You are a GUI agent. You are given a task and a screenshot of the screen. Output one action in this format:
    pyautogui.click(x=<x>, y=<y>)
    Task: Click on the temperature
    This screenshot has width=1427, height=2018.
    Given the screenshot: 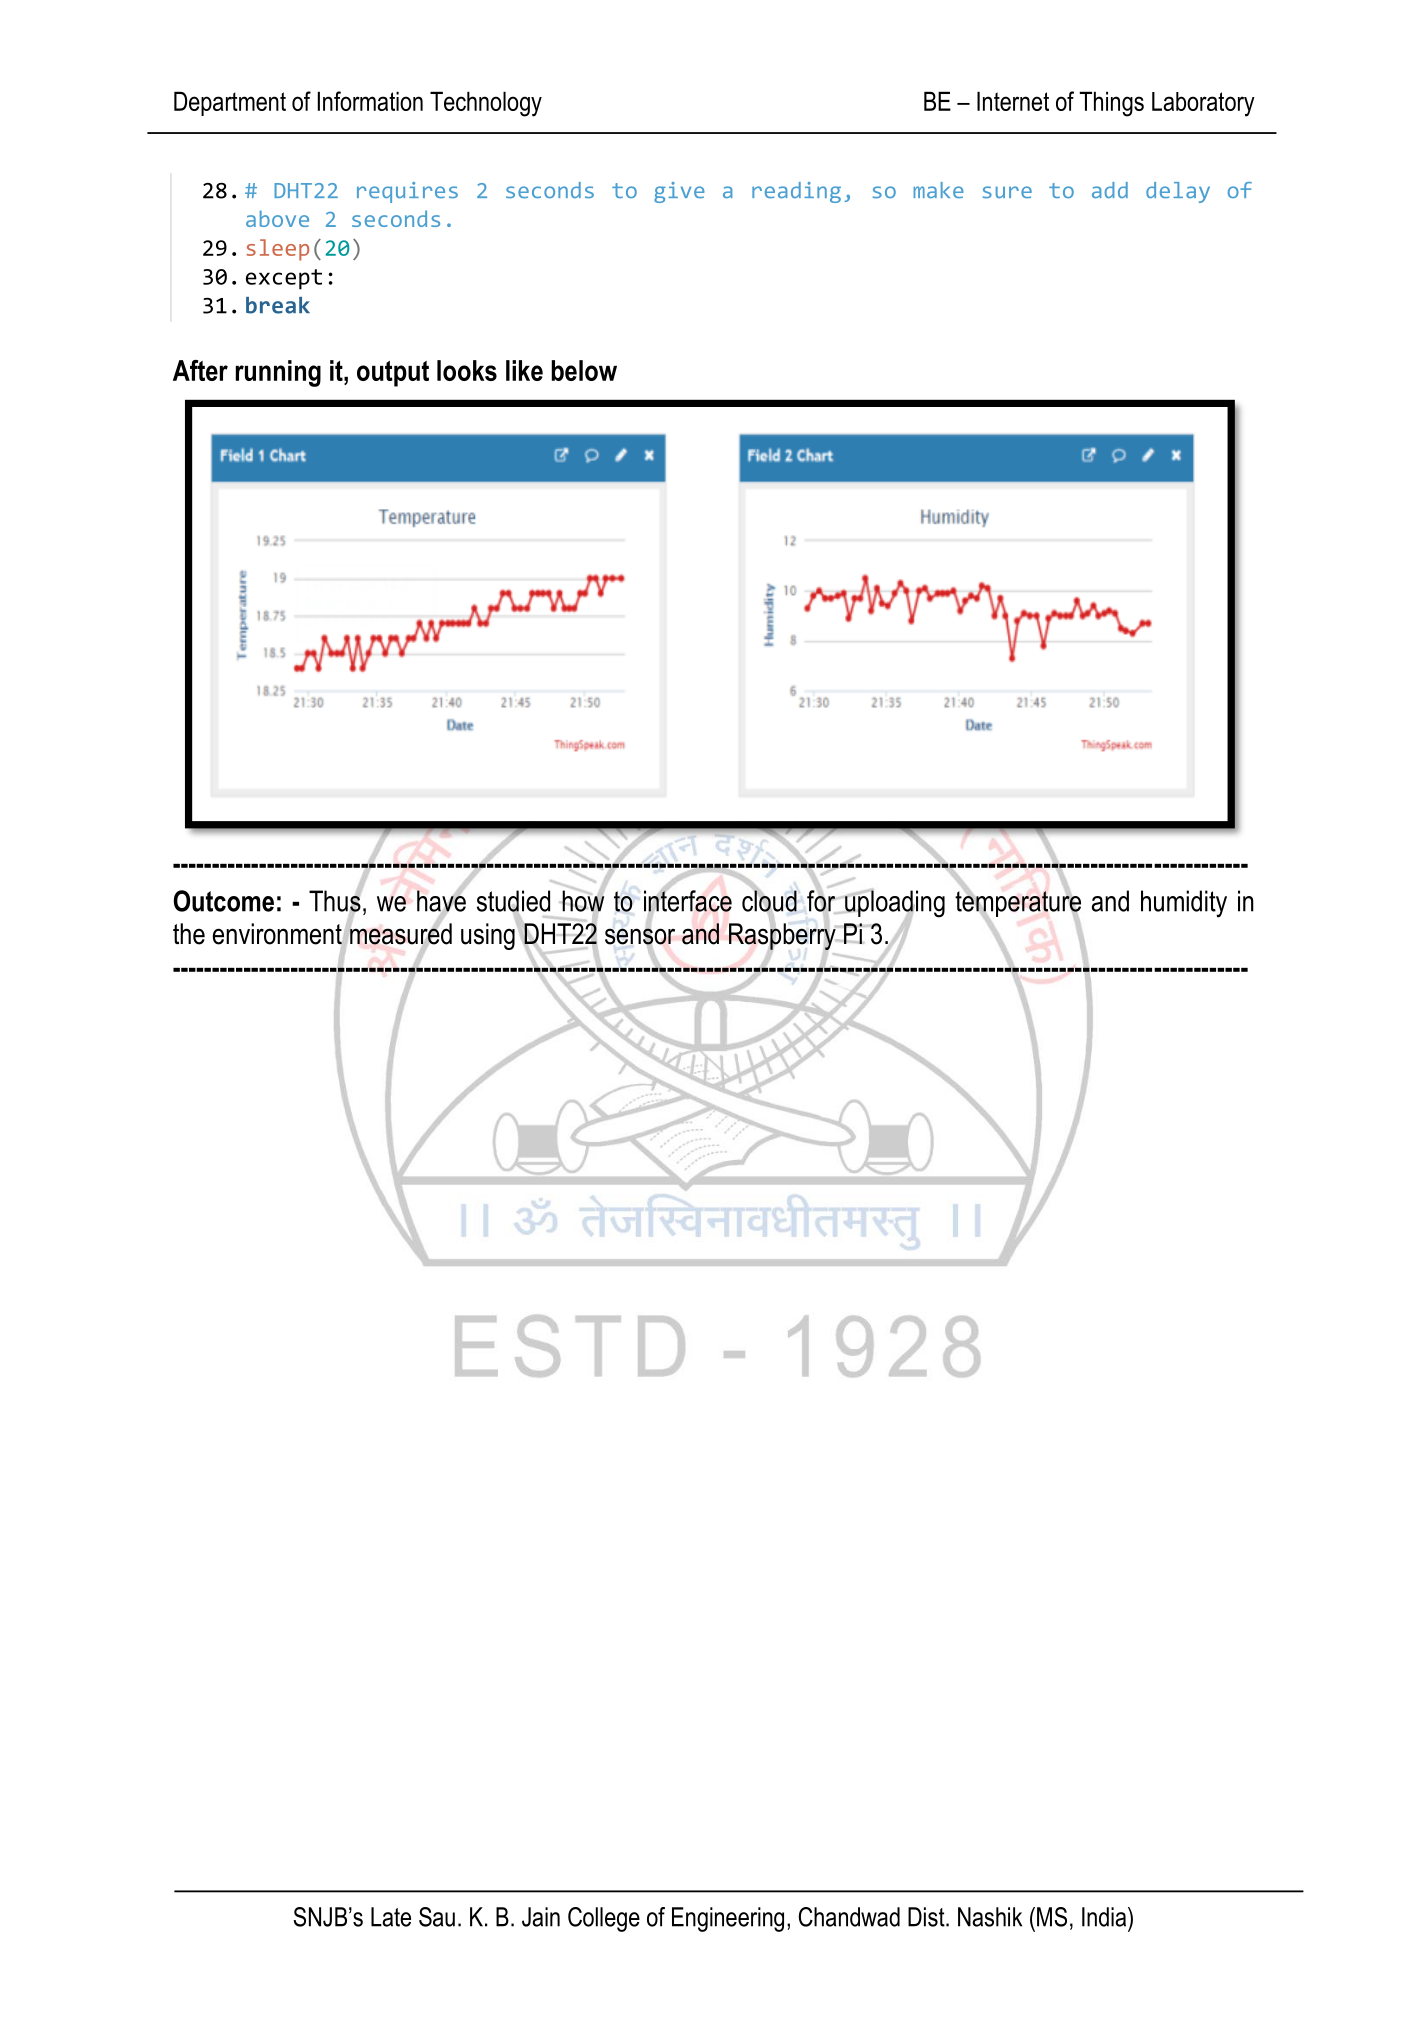 What is the action you would take?
    pyautogui.click(x=1018, y=904)
